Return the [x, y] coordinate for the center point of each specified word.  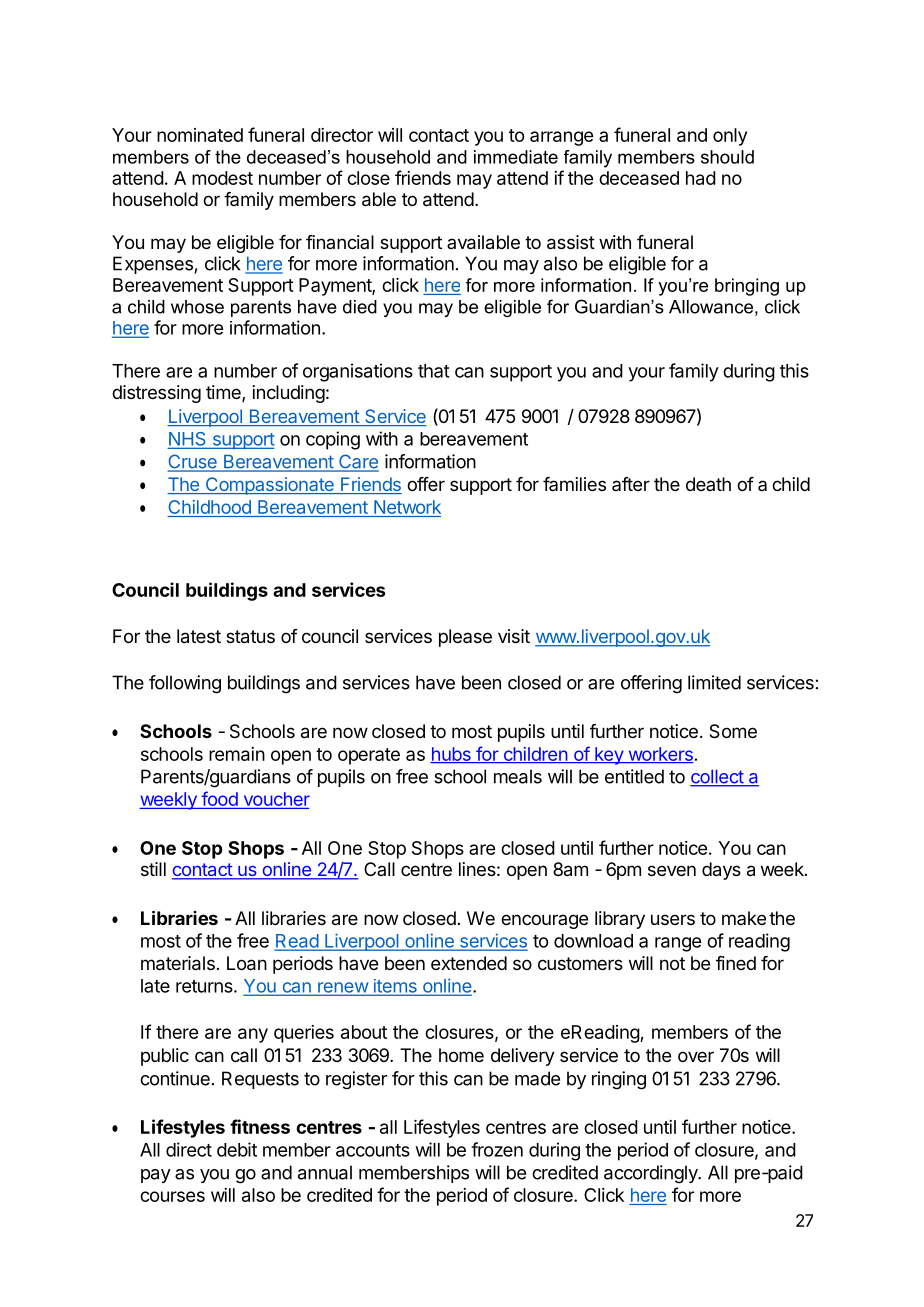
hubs [451, 755]
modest [222, 178]
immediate [516, 157]
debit [237, 1149]
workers [659, 755]
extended [469, 963]
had [701, 178]
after [631, 484]
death [708, 484]
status [250, 637]
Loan [247, 963]
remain [237, 754]
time [224, 393]
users [673, 919]
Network [406, 508]
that [434, 371]
